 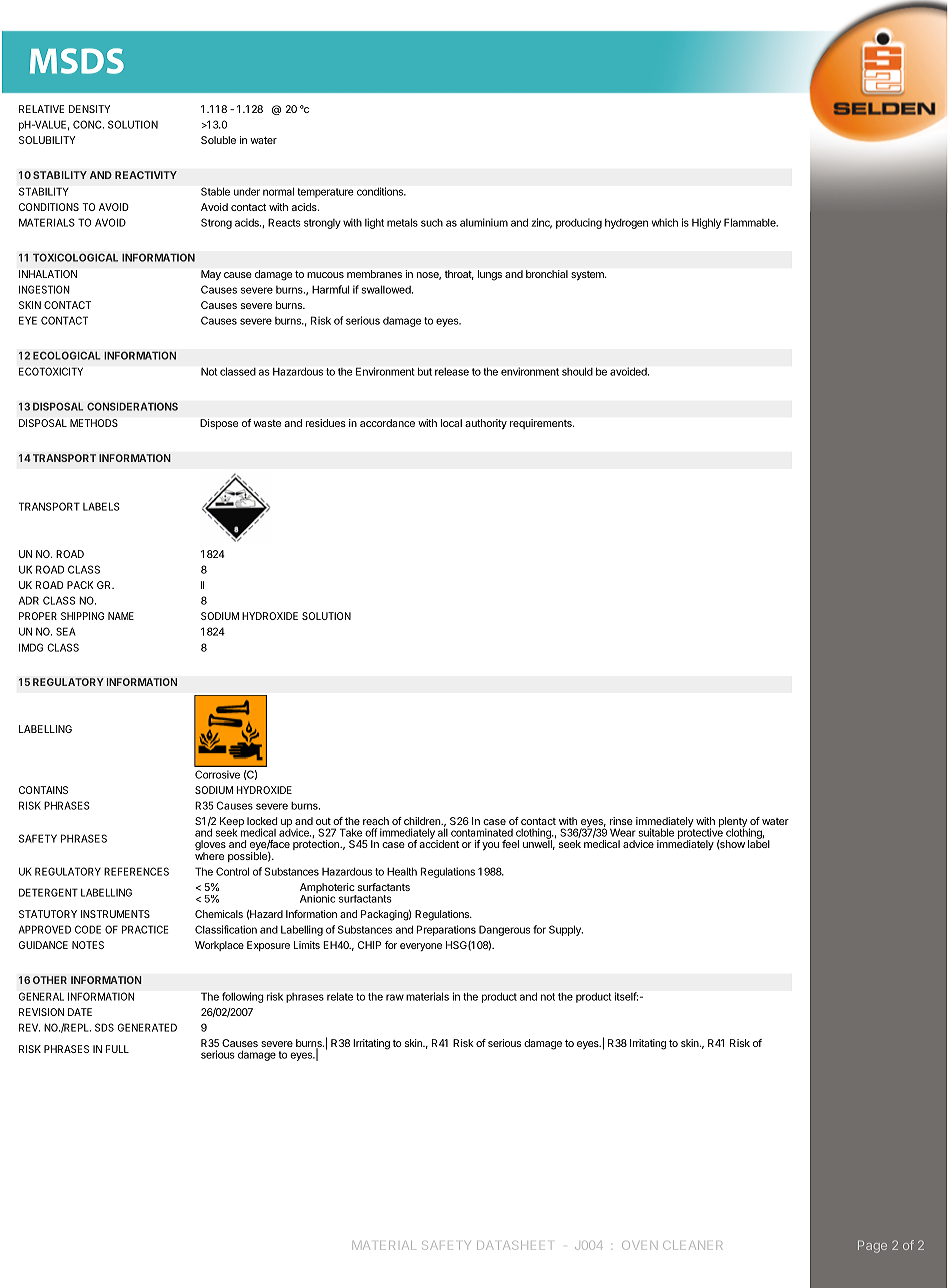 I want to click on Highly, so click(x=706, y=223).
